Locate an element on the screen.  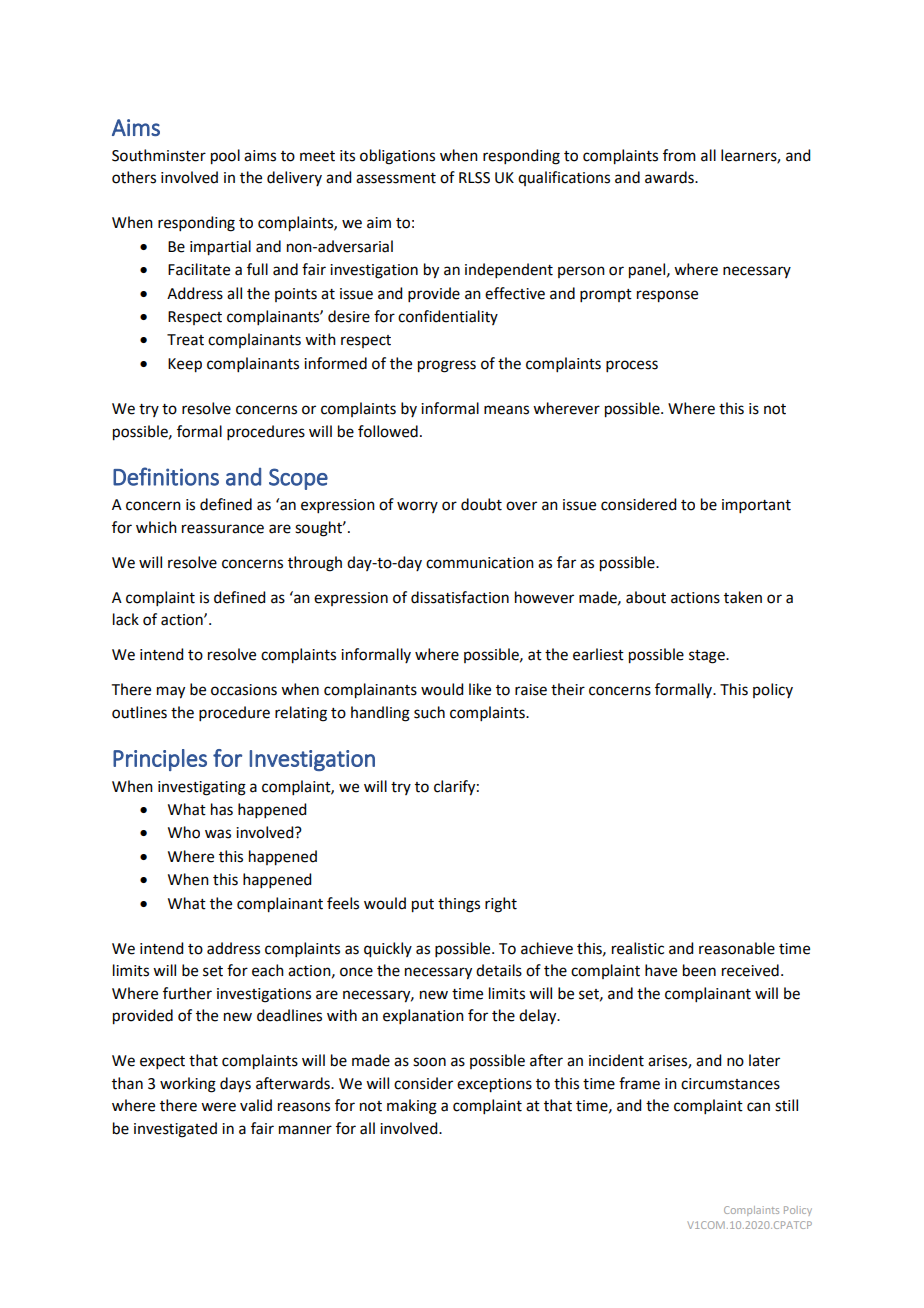
important is located at coordinates (756, 506).
